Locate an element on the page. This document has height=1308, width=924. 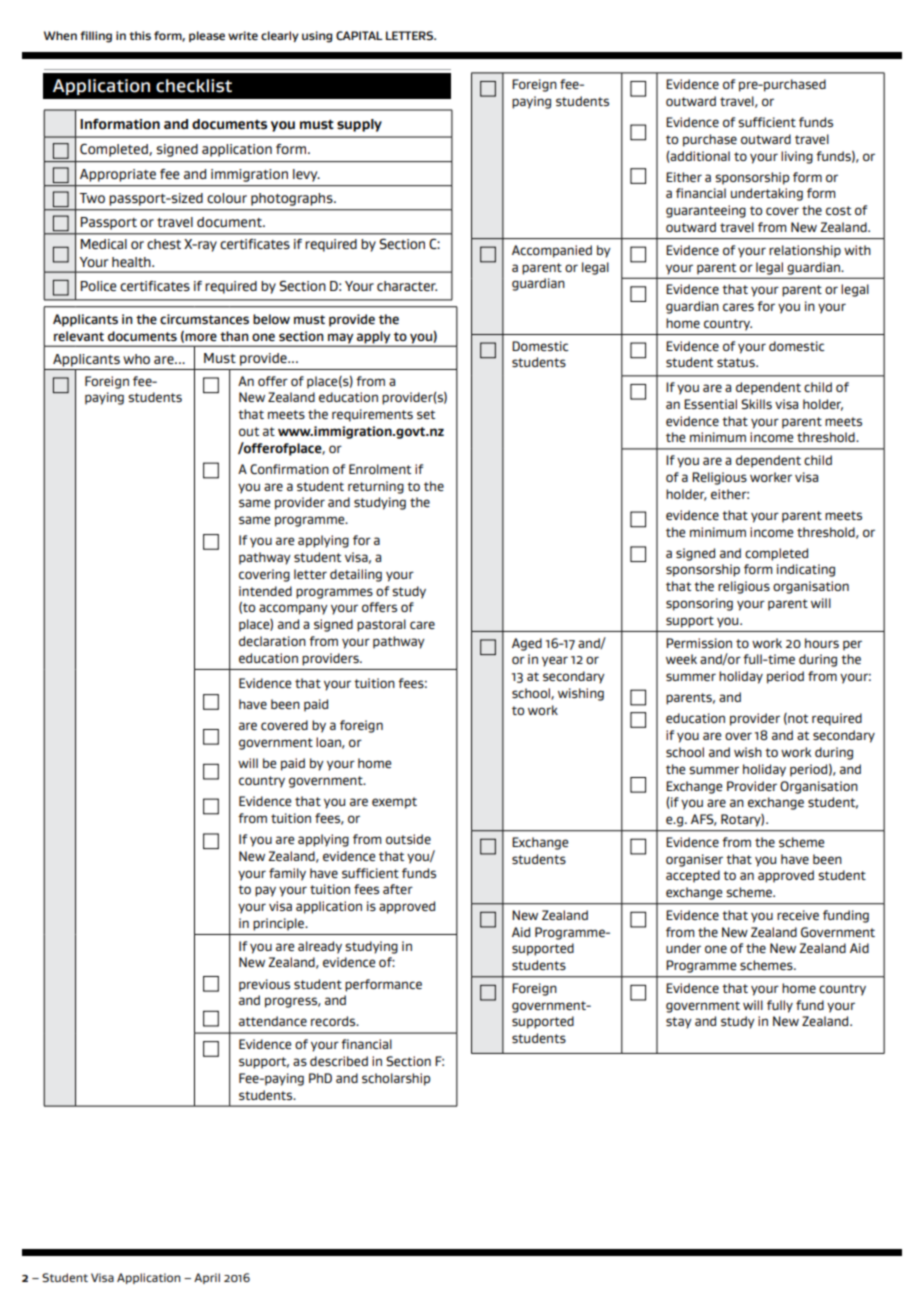
declaration is located at coordinates (272, 641).
